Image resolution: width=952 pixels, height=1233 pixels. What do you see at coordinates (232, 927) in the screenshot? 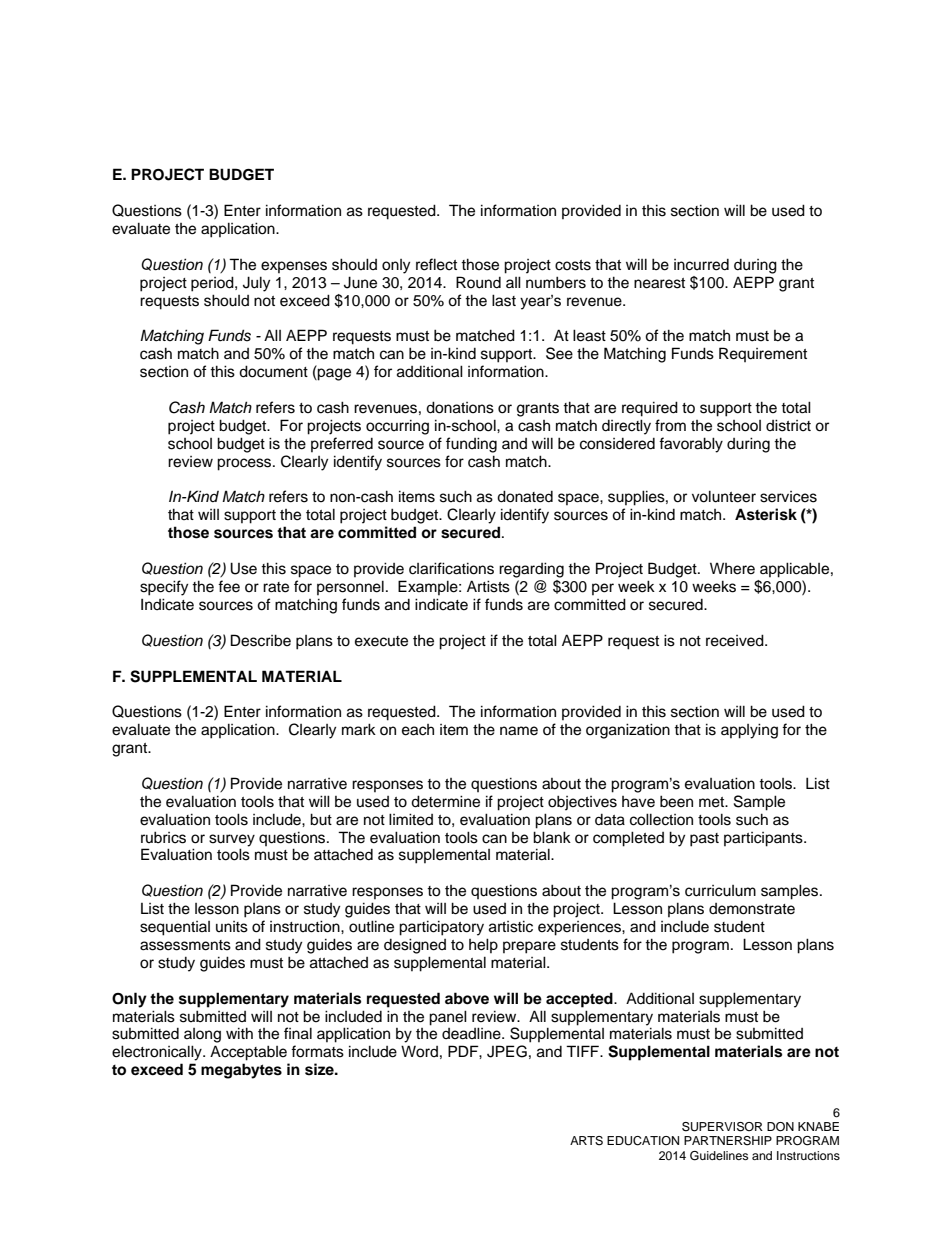
I see `units` at bounding box center [232, 927].
